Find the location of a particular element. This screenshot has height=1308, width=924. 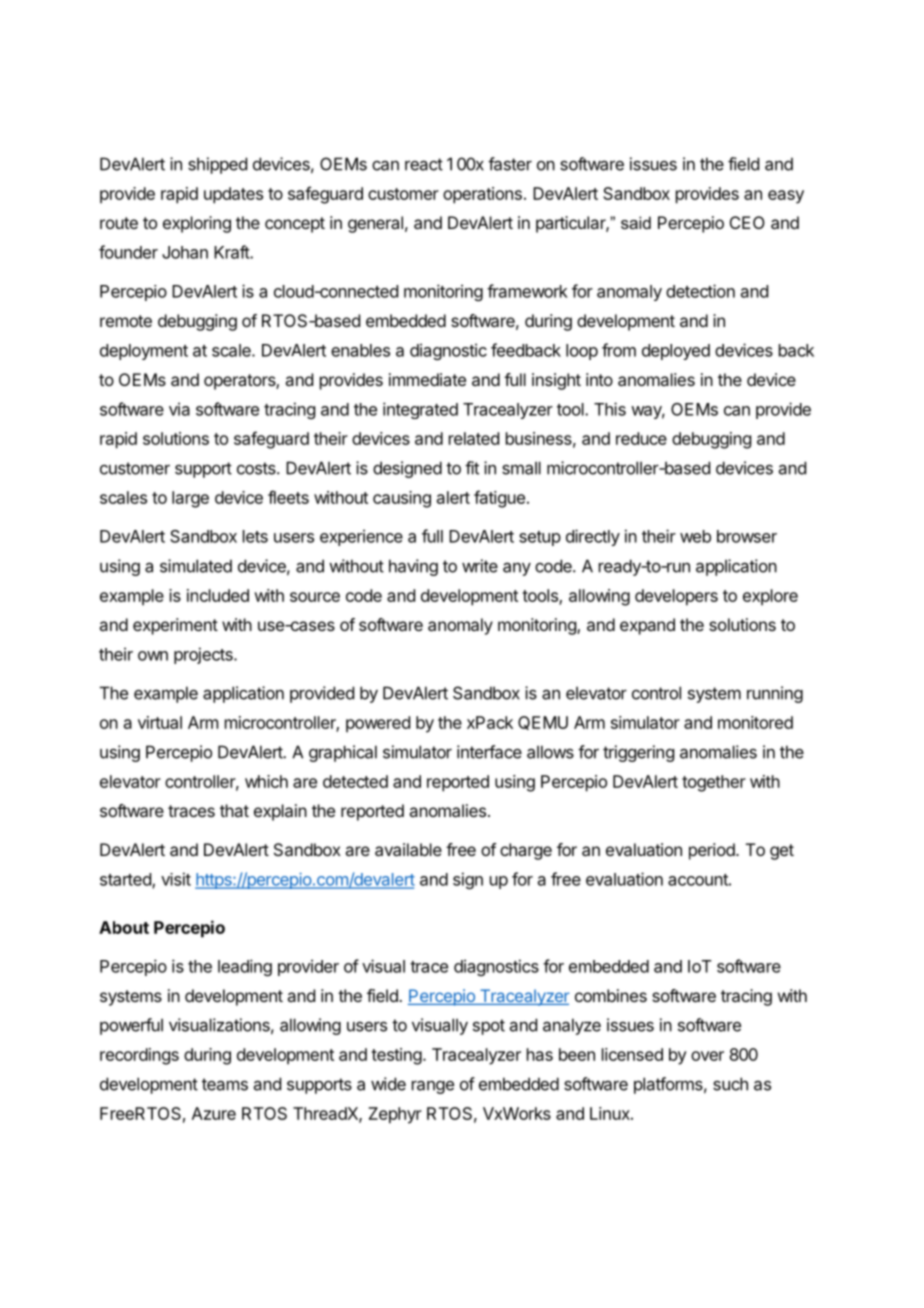

write is located at coordinates (480, 566).
